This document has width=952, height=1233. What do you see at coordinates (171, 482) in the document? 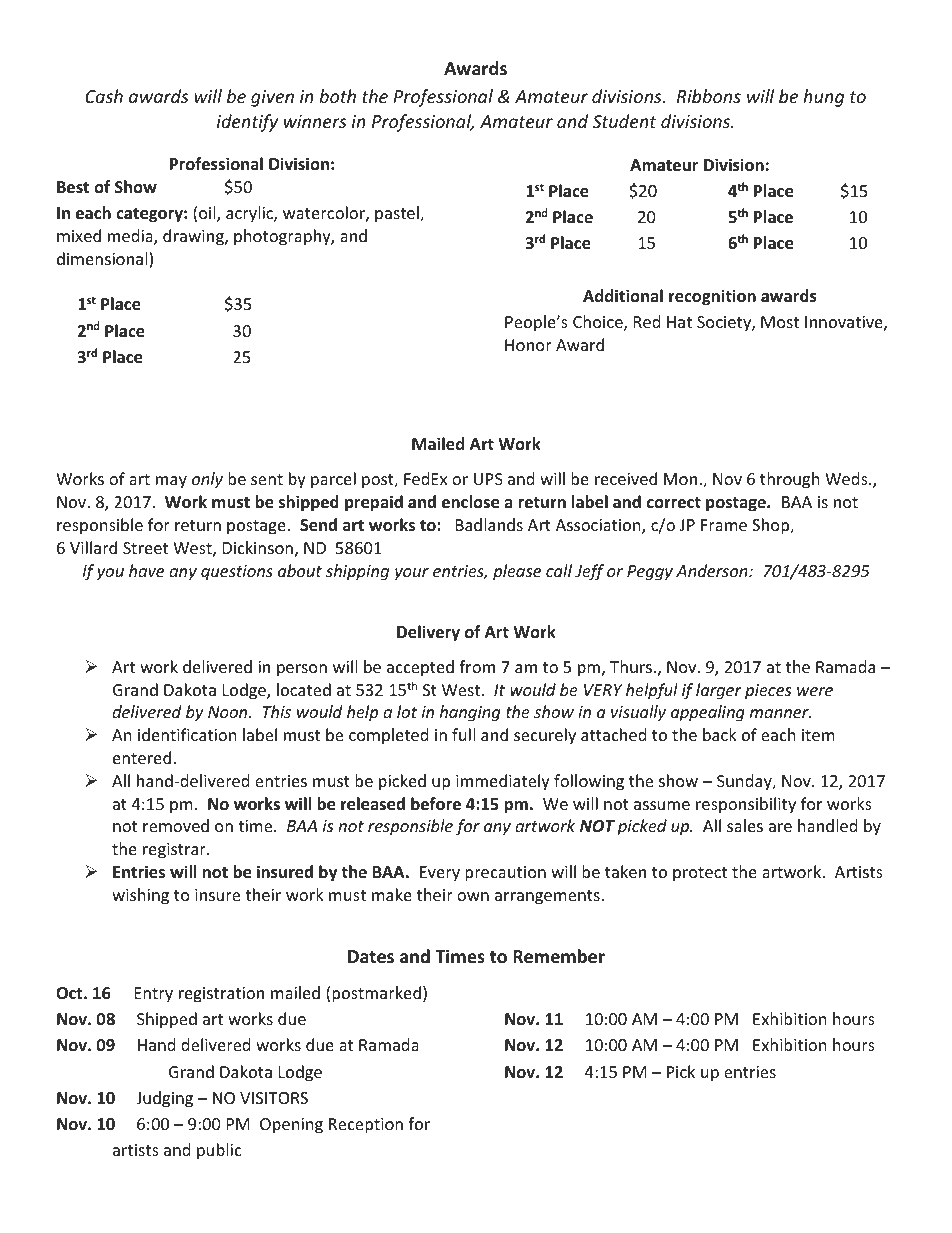
I see `may` at bounding box center [171, 482].
